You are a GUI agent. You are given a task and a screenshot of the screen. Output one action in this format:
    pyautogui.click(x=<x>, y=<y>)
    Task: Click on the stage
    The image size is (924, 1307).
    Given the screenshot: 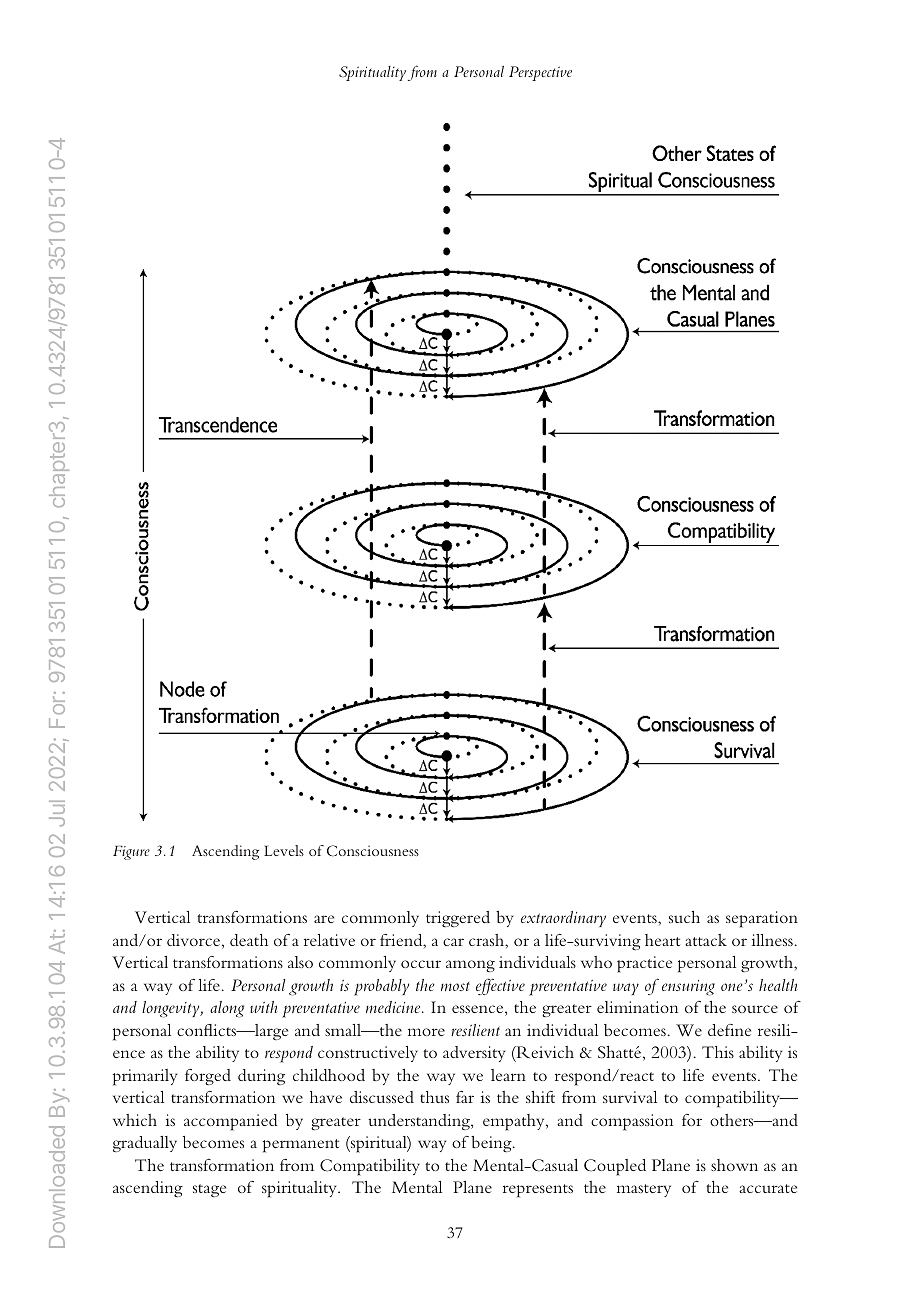 What is the action you would take?
    pyautogui.click(x=209, y=1190)
